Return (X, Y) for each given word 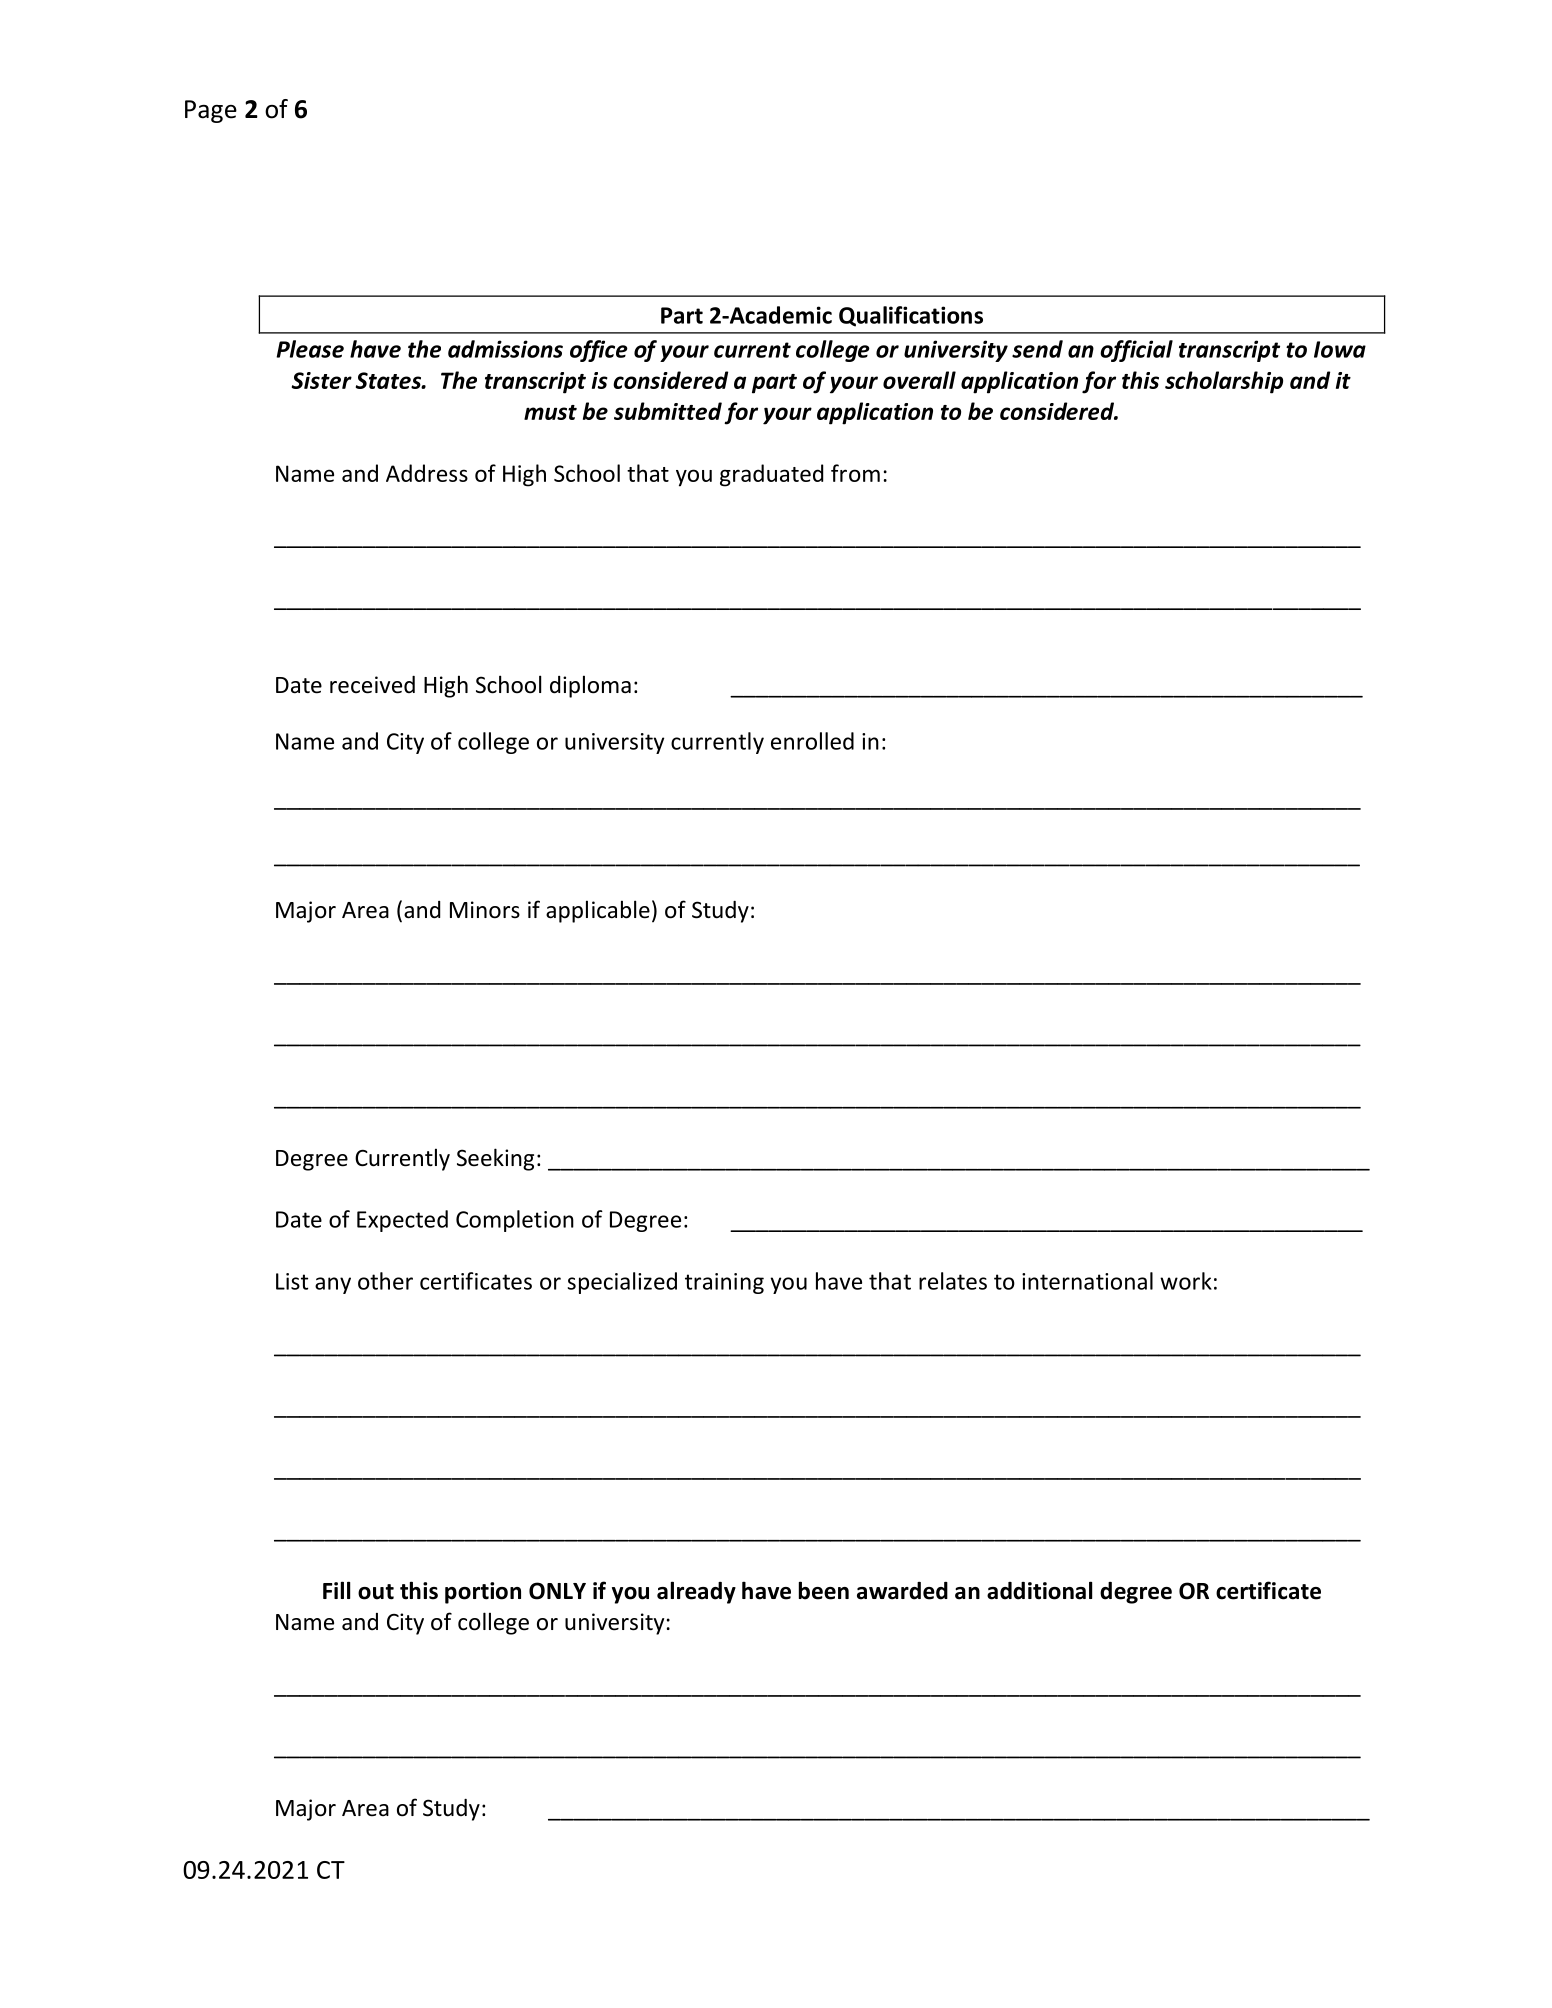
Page (211, 111)
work (1186, 1281)
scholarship (1224, 382)
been (824, 1590)
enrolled (812, 741)
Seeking (495, 1159)
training (724, 1283)
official (1136, 351)
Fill (336, 1590)
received (372, 685)
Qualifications (911, 316)
